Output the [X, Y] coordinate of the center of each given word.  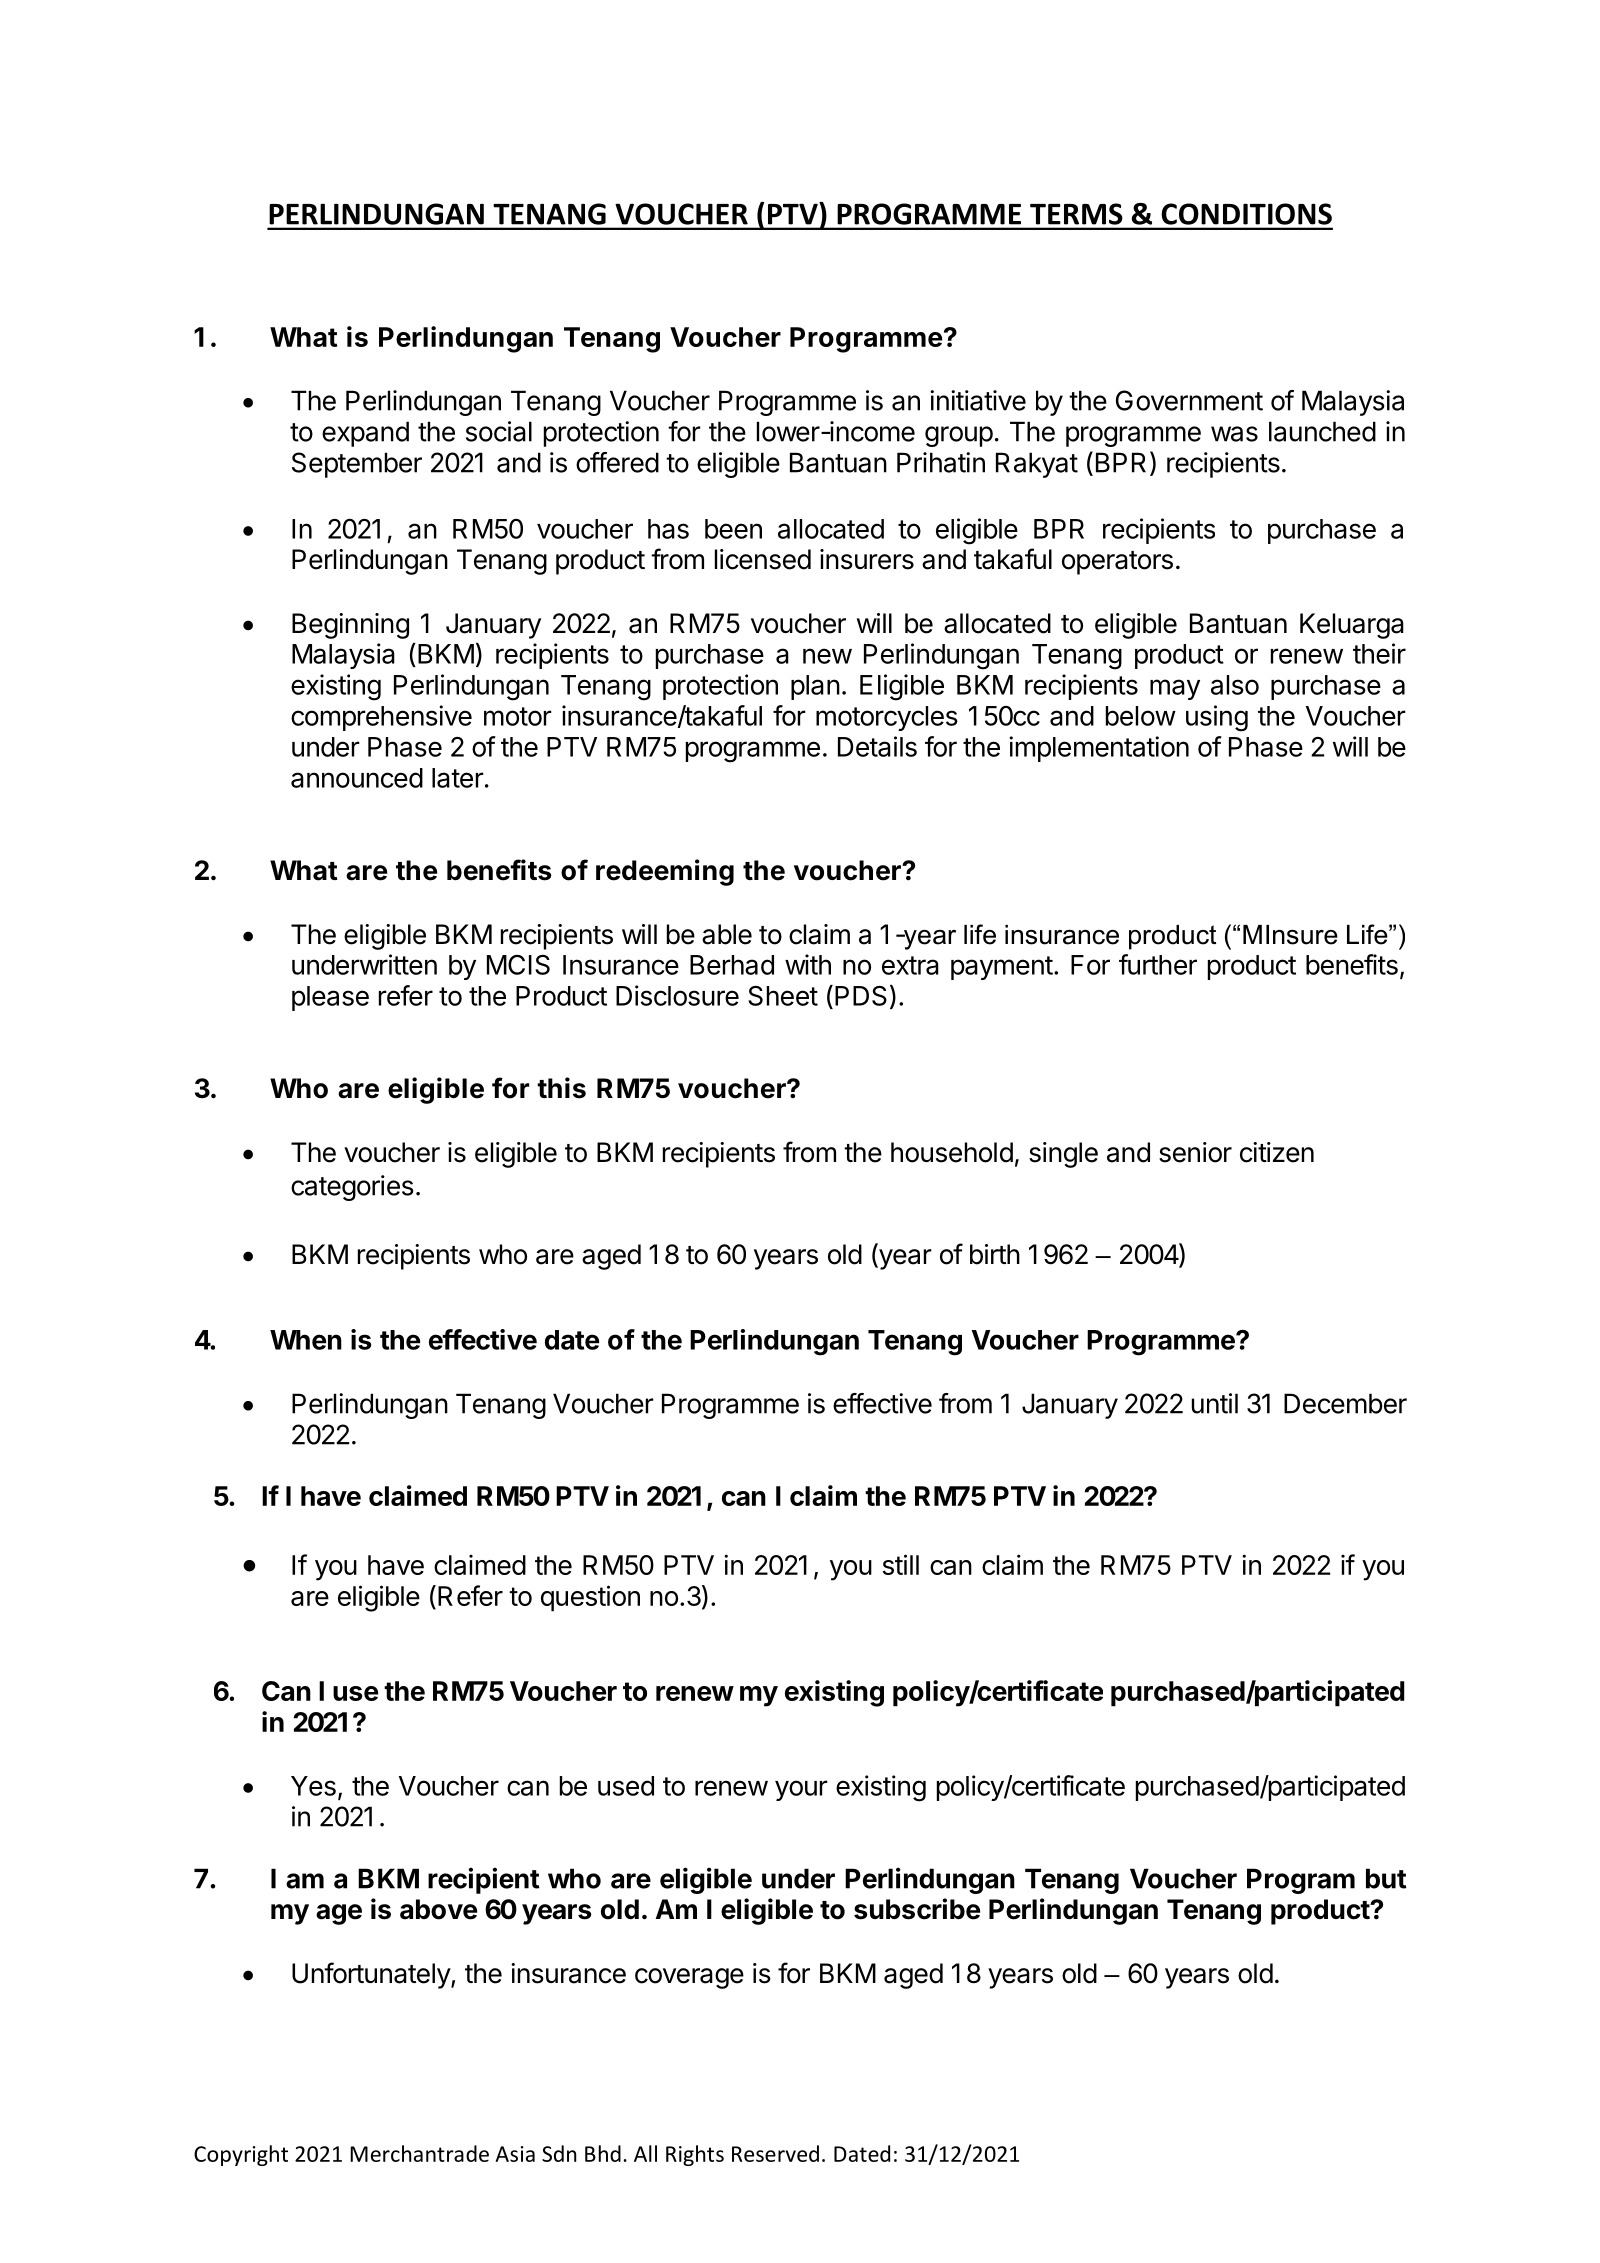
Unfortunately [372, 1975]
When [306, 1340]
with [808, 964]
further [1158, 964]
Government [1189, 400]
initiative [978, 400]
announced [357, 778]
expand [365, 434]
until [1215, 1403]
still [901, 1564]
